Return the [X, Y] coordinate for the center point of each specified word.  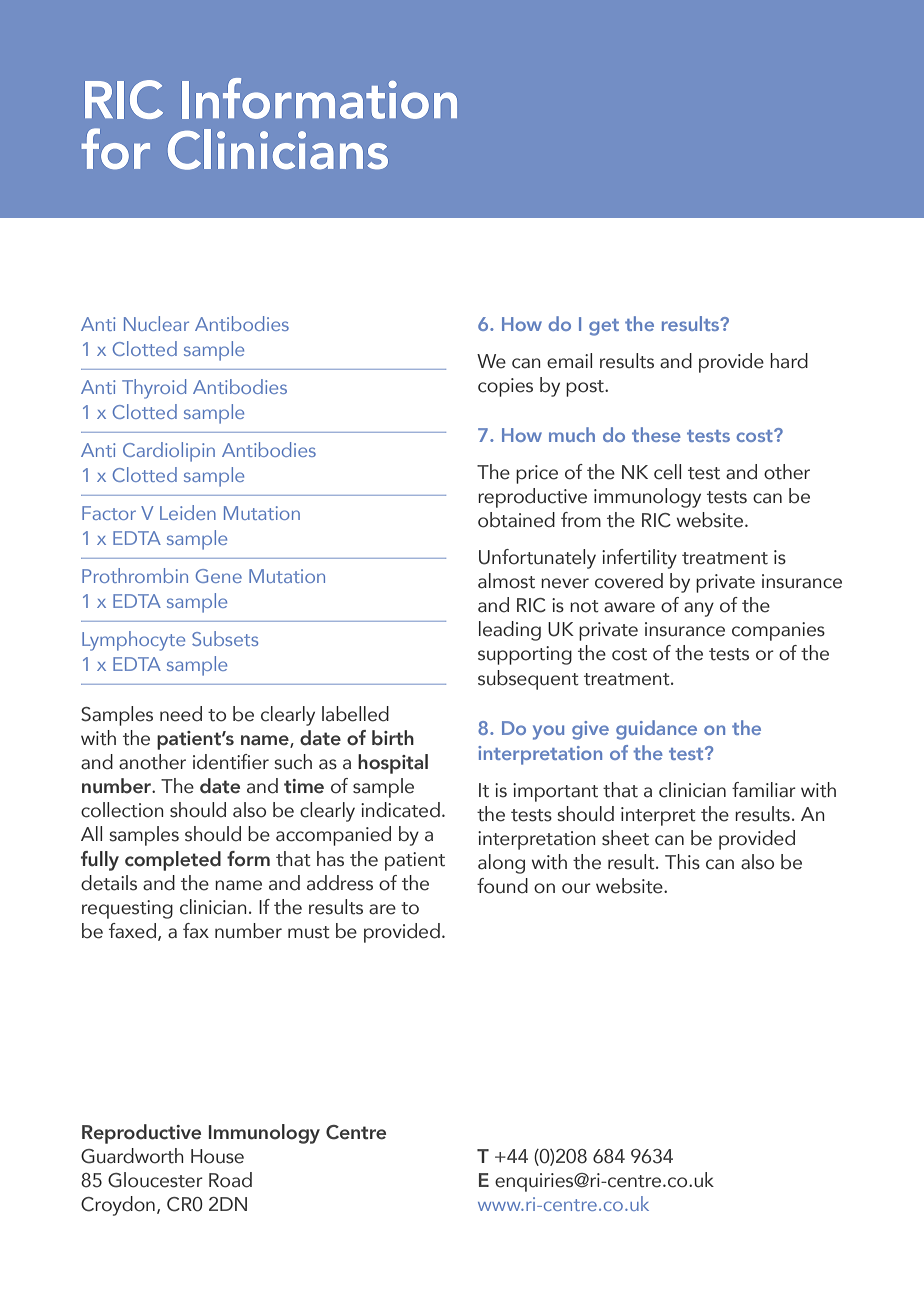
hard [789, 361]
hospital [393, 764]
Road [230, 1180]
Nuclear [156, 323]
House [217, 1156]
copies [505, 387]
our [576, 888]
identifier [231, 762]
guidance [656, 730]
